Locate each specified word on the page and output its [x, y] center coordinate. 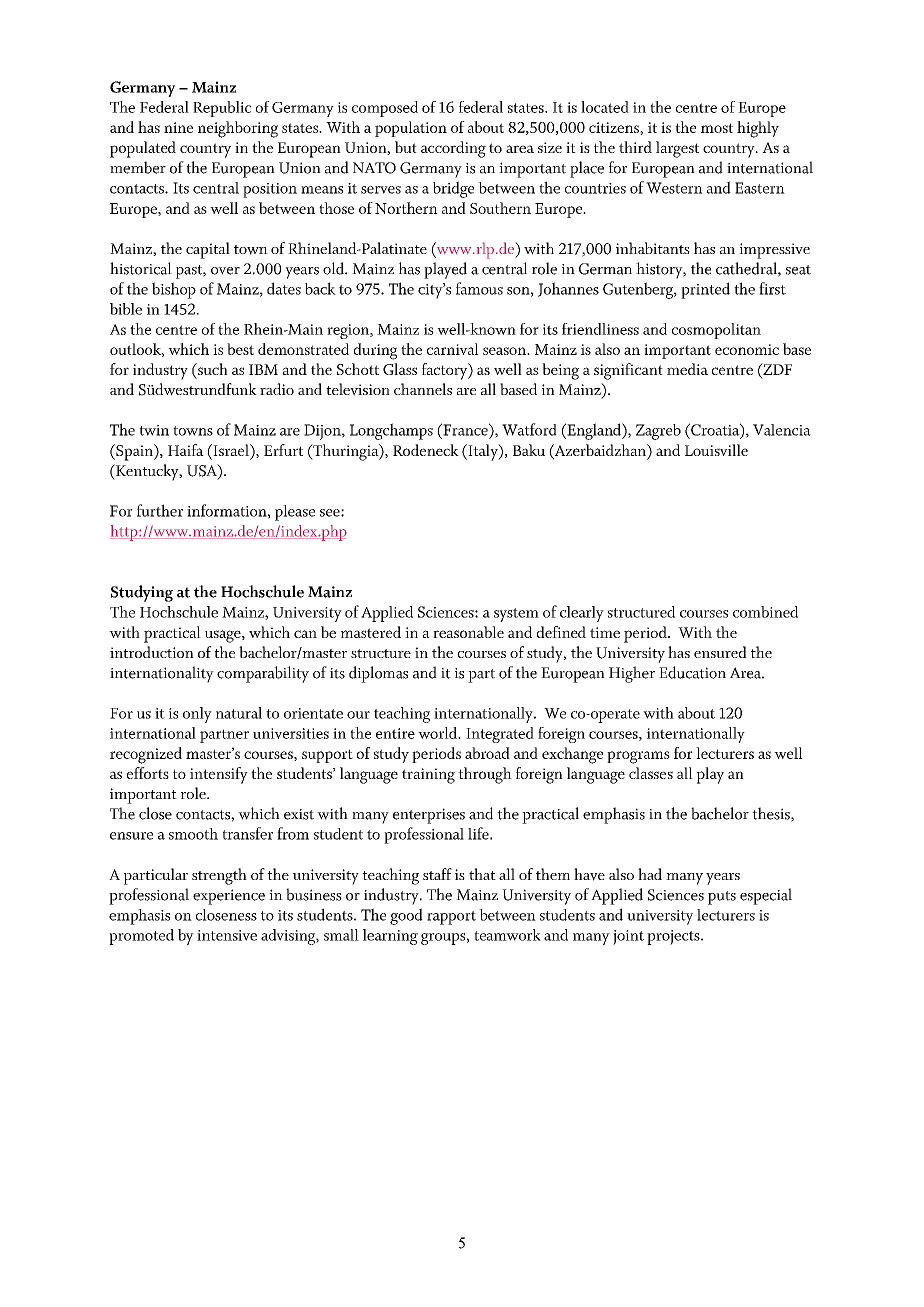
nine [178, 127]
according [453, 149]
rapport [451, 918]
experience [229, 897]
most [717, 128]
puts [722, 898]
